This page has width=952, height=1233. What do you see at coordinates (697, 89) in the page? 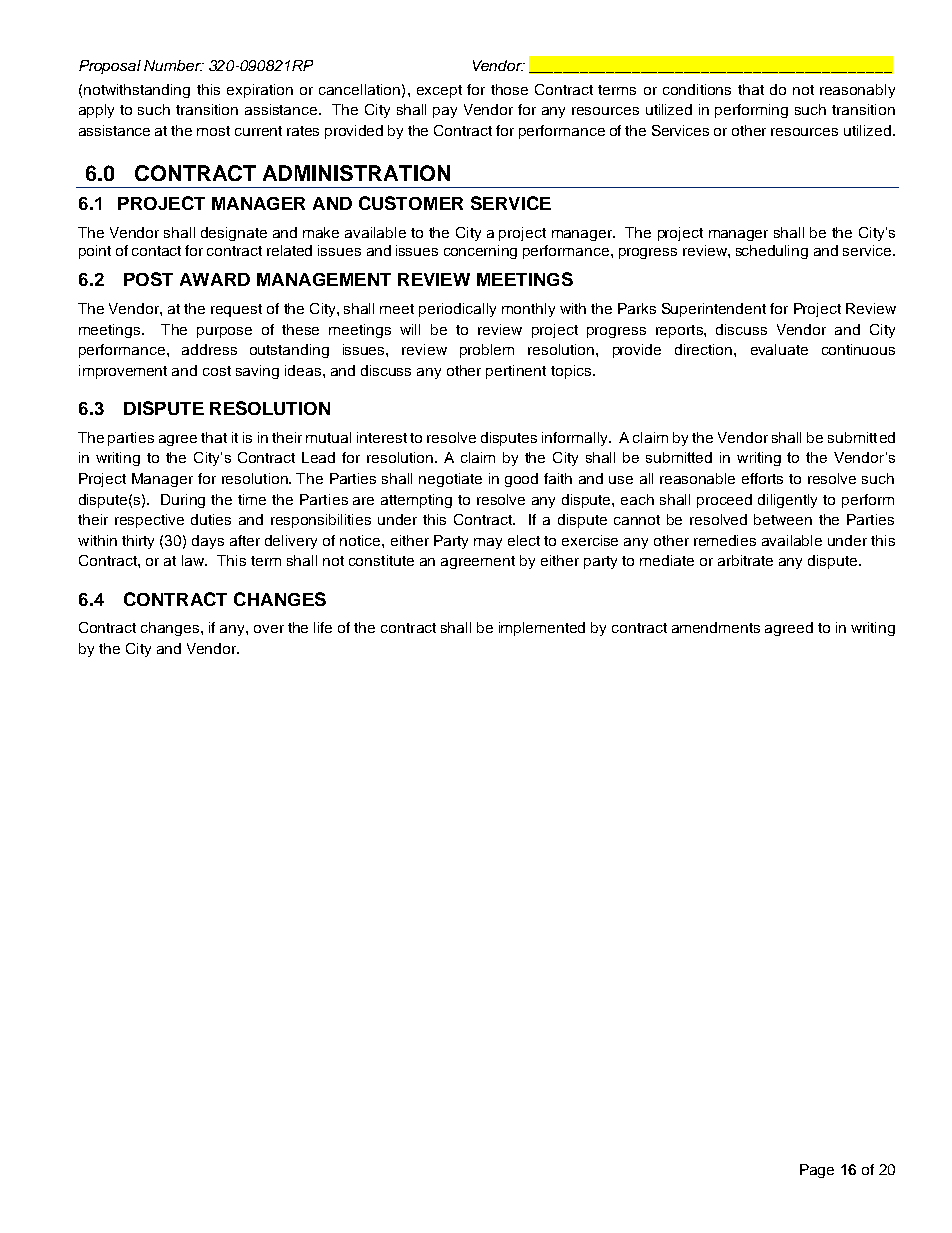
I see `conditions` at bounding box center [697, 89].
